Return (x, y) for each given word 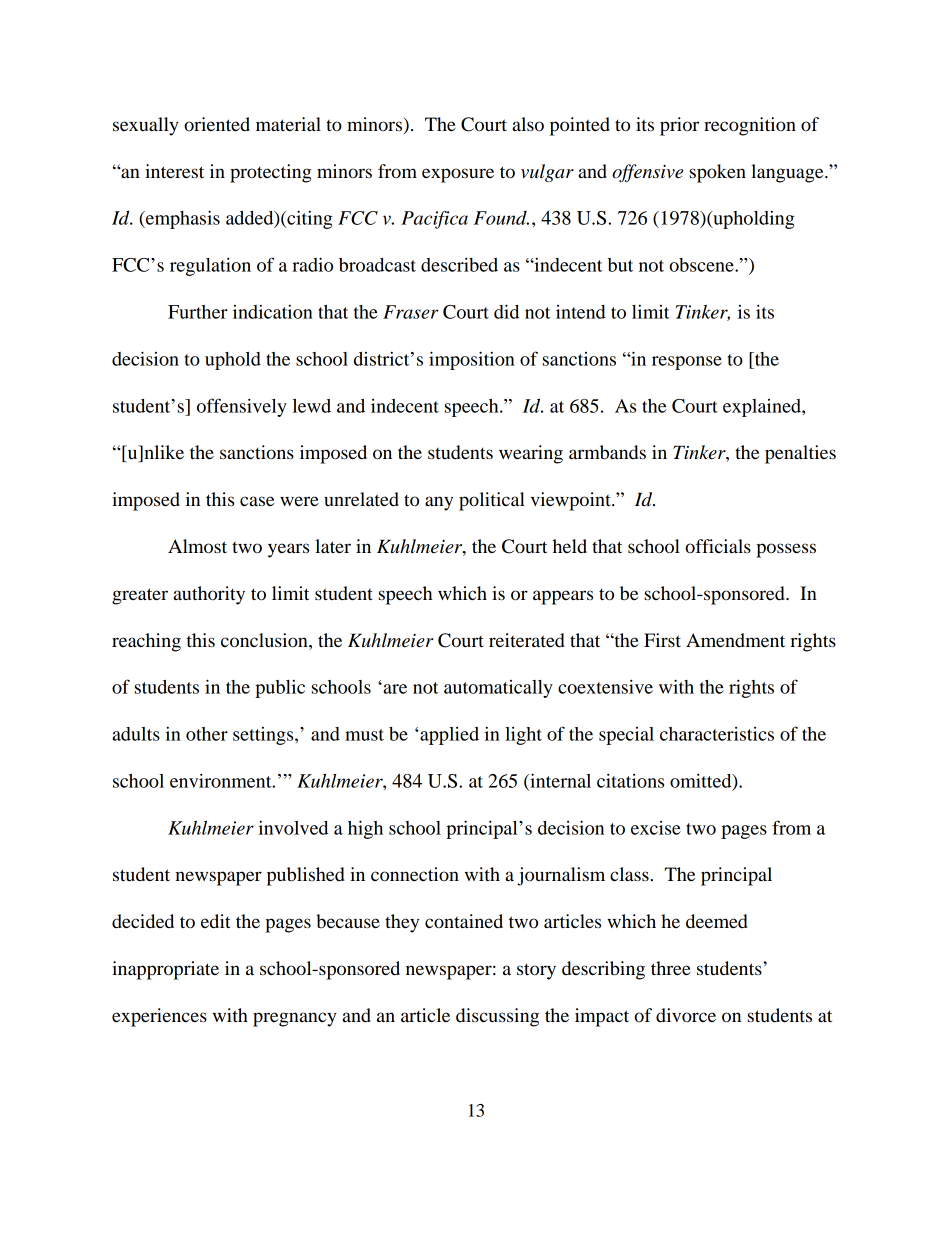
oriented (217, 124)
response (687, 363)
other (207, 734)
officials (718, 546)
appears (563, 597)
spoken (718, 173)
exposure (458, 175)
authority (209, 595)
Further (198, 312)
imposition (472, 360)
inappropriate (165, 970)
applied (448, 736)
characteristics (717, 734)
